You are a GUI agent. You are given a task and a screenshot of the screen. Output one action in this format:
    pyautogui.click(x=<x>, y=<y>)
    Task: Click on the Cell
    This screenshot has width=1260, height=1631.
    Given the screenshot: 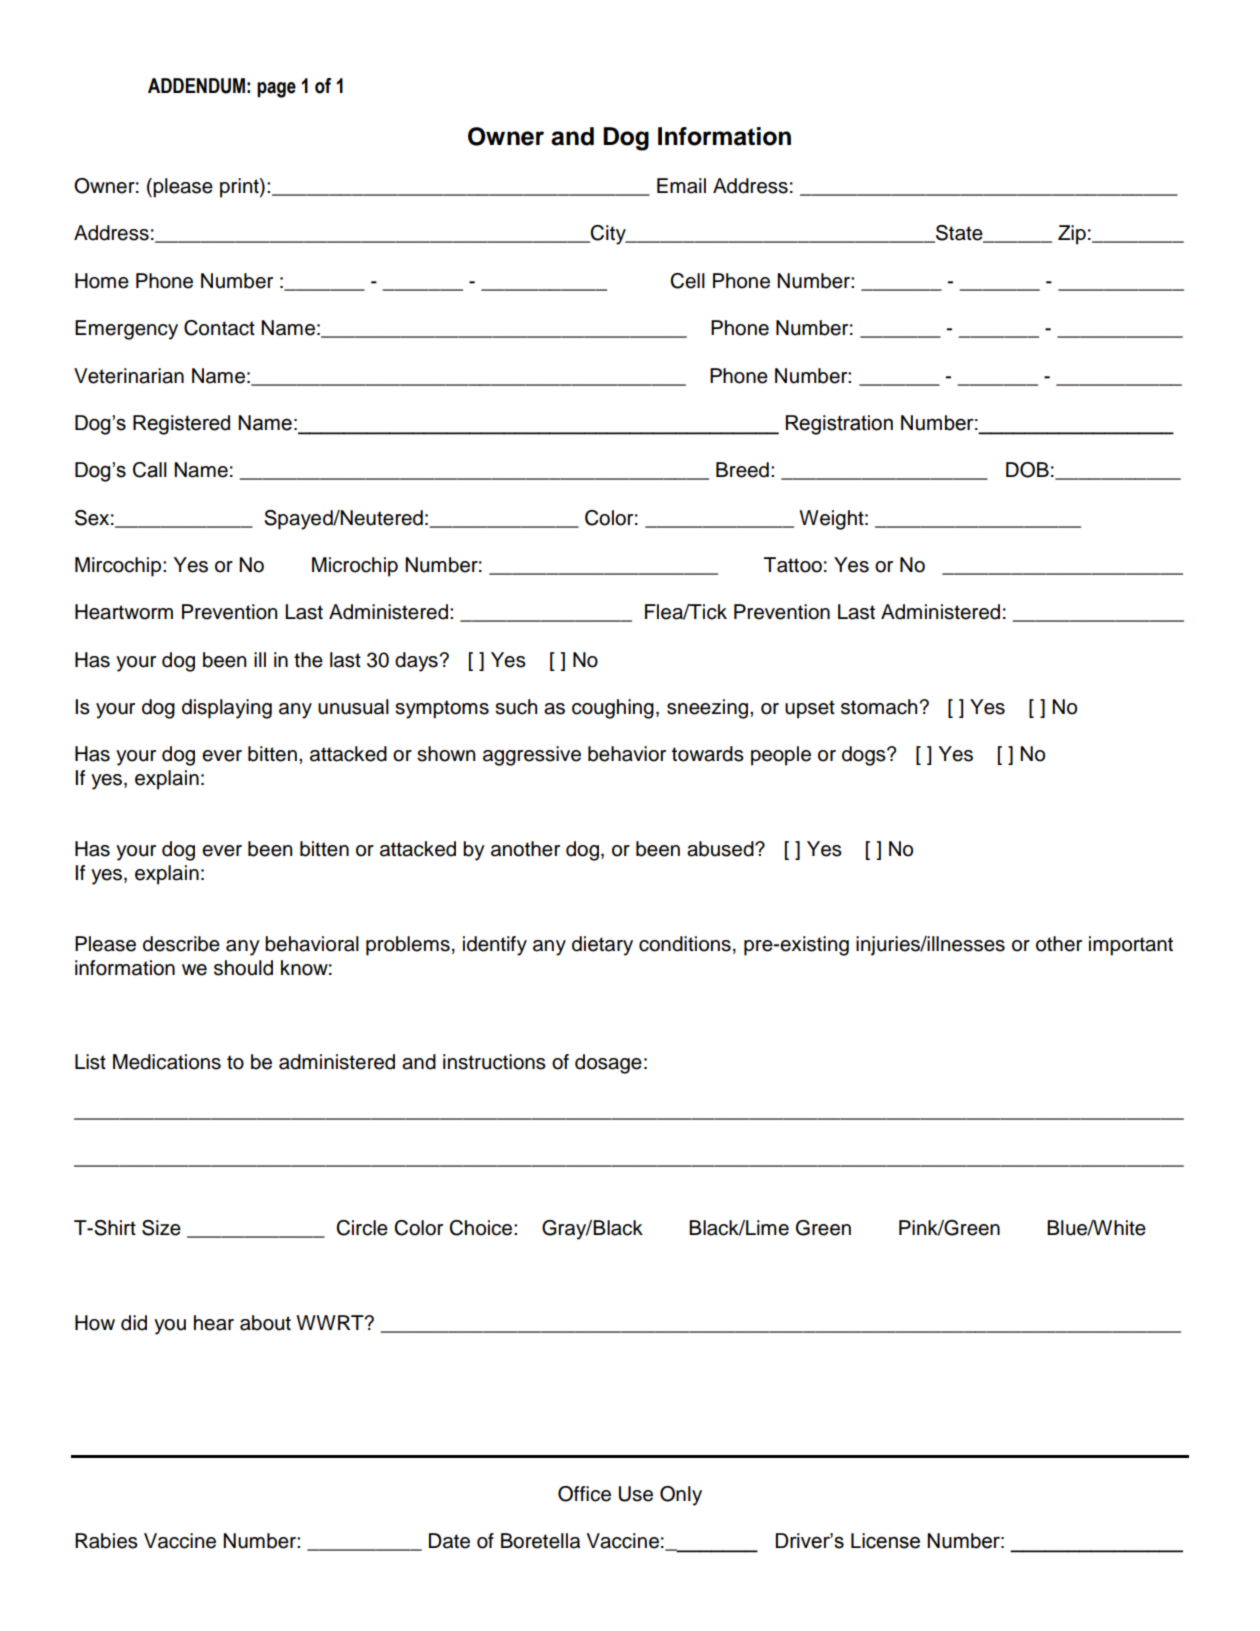 What is the action you would take?
    pyautogui.click(x=687, y=281)
